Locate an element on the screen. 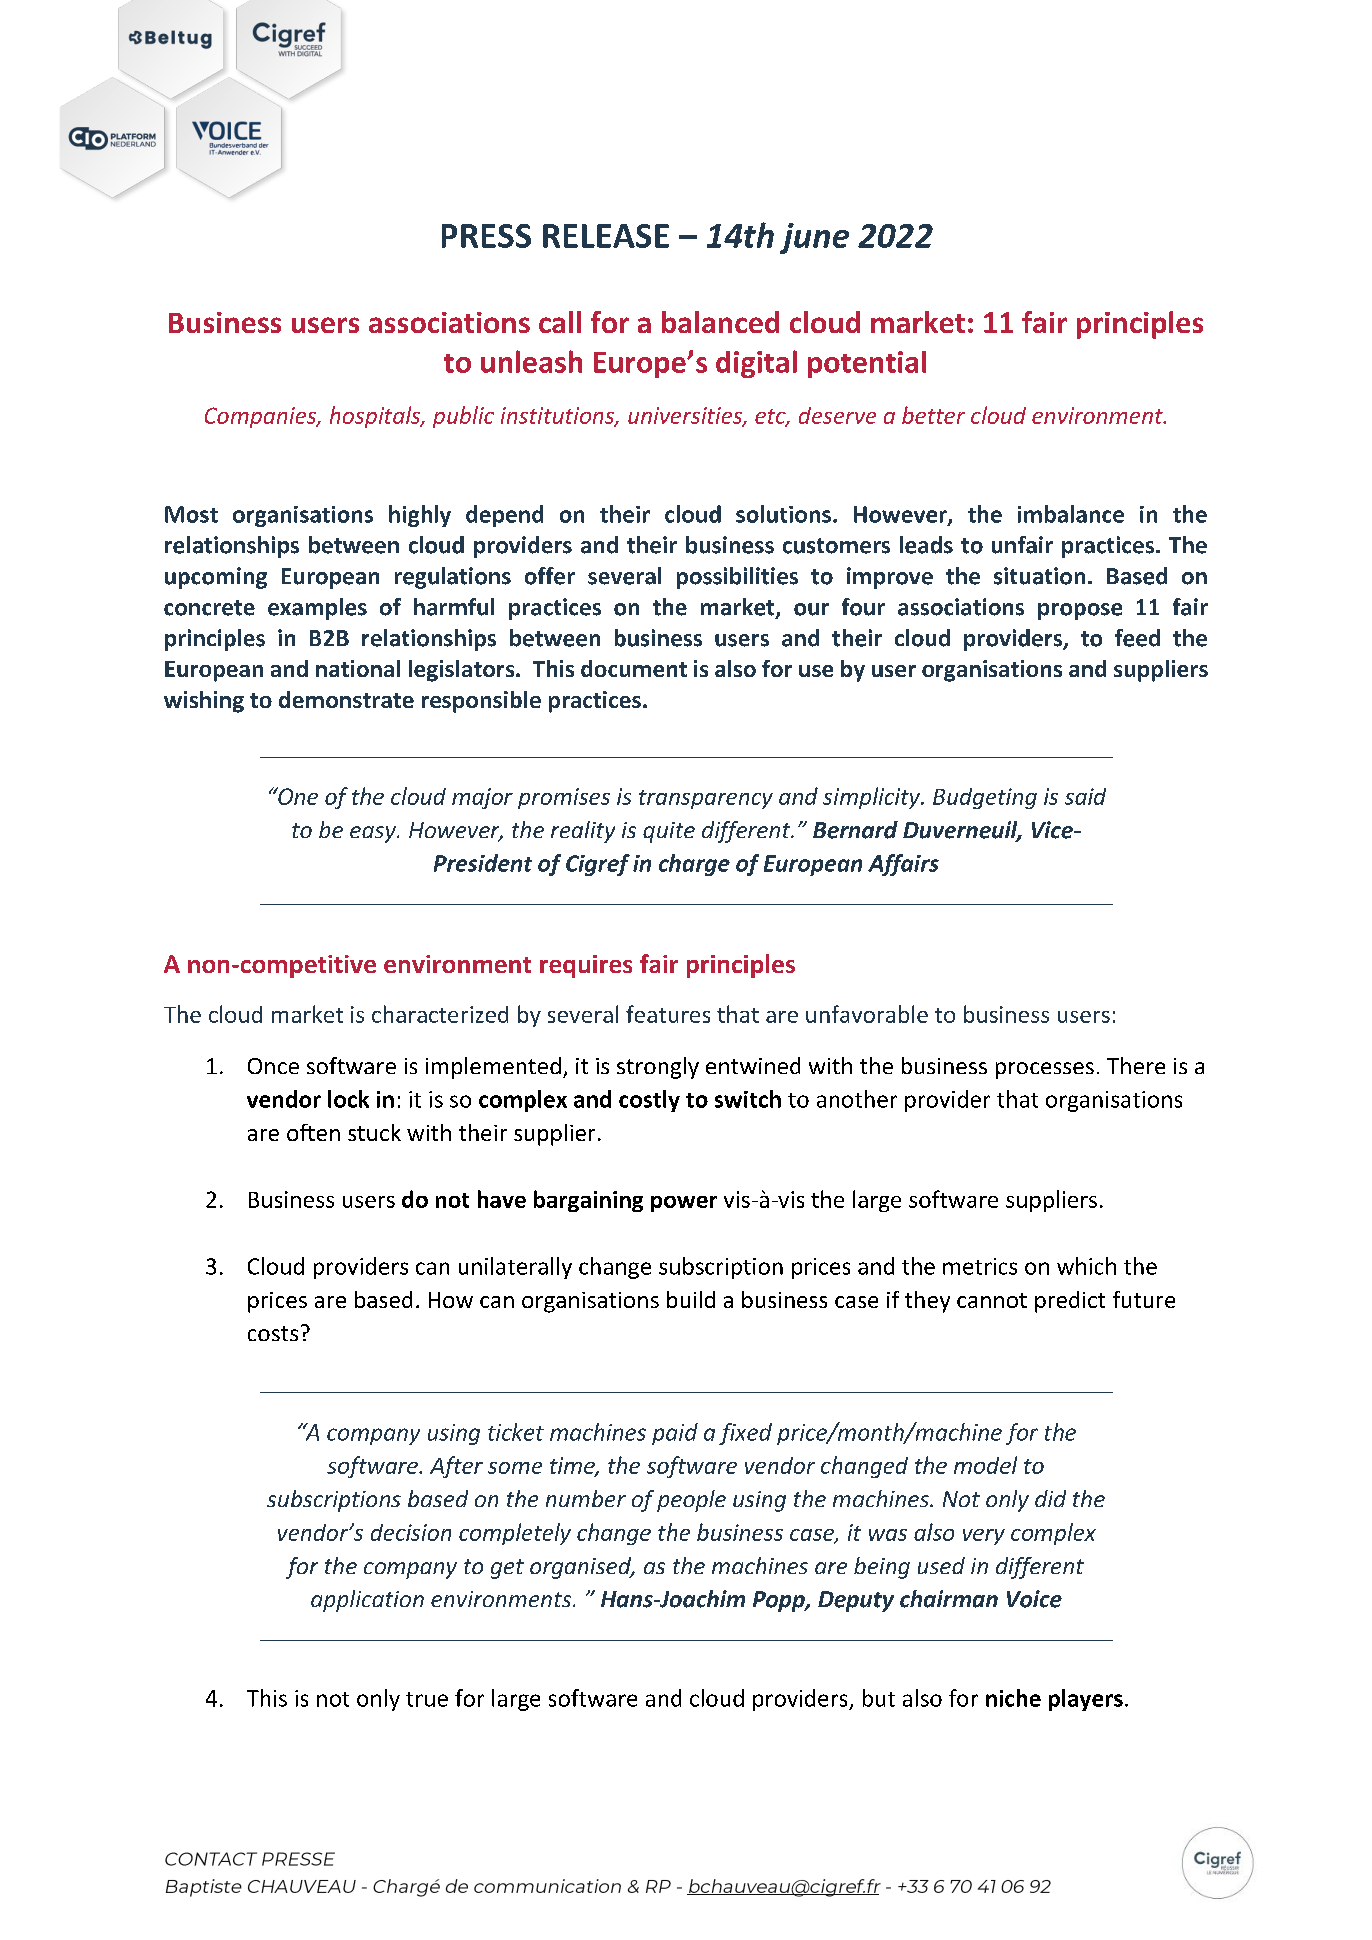  costs is located at coordinates (273, 1333).
